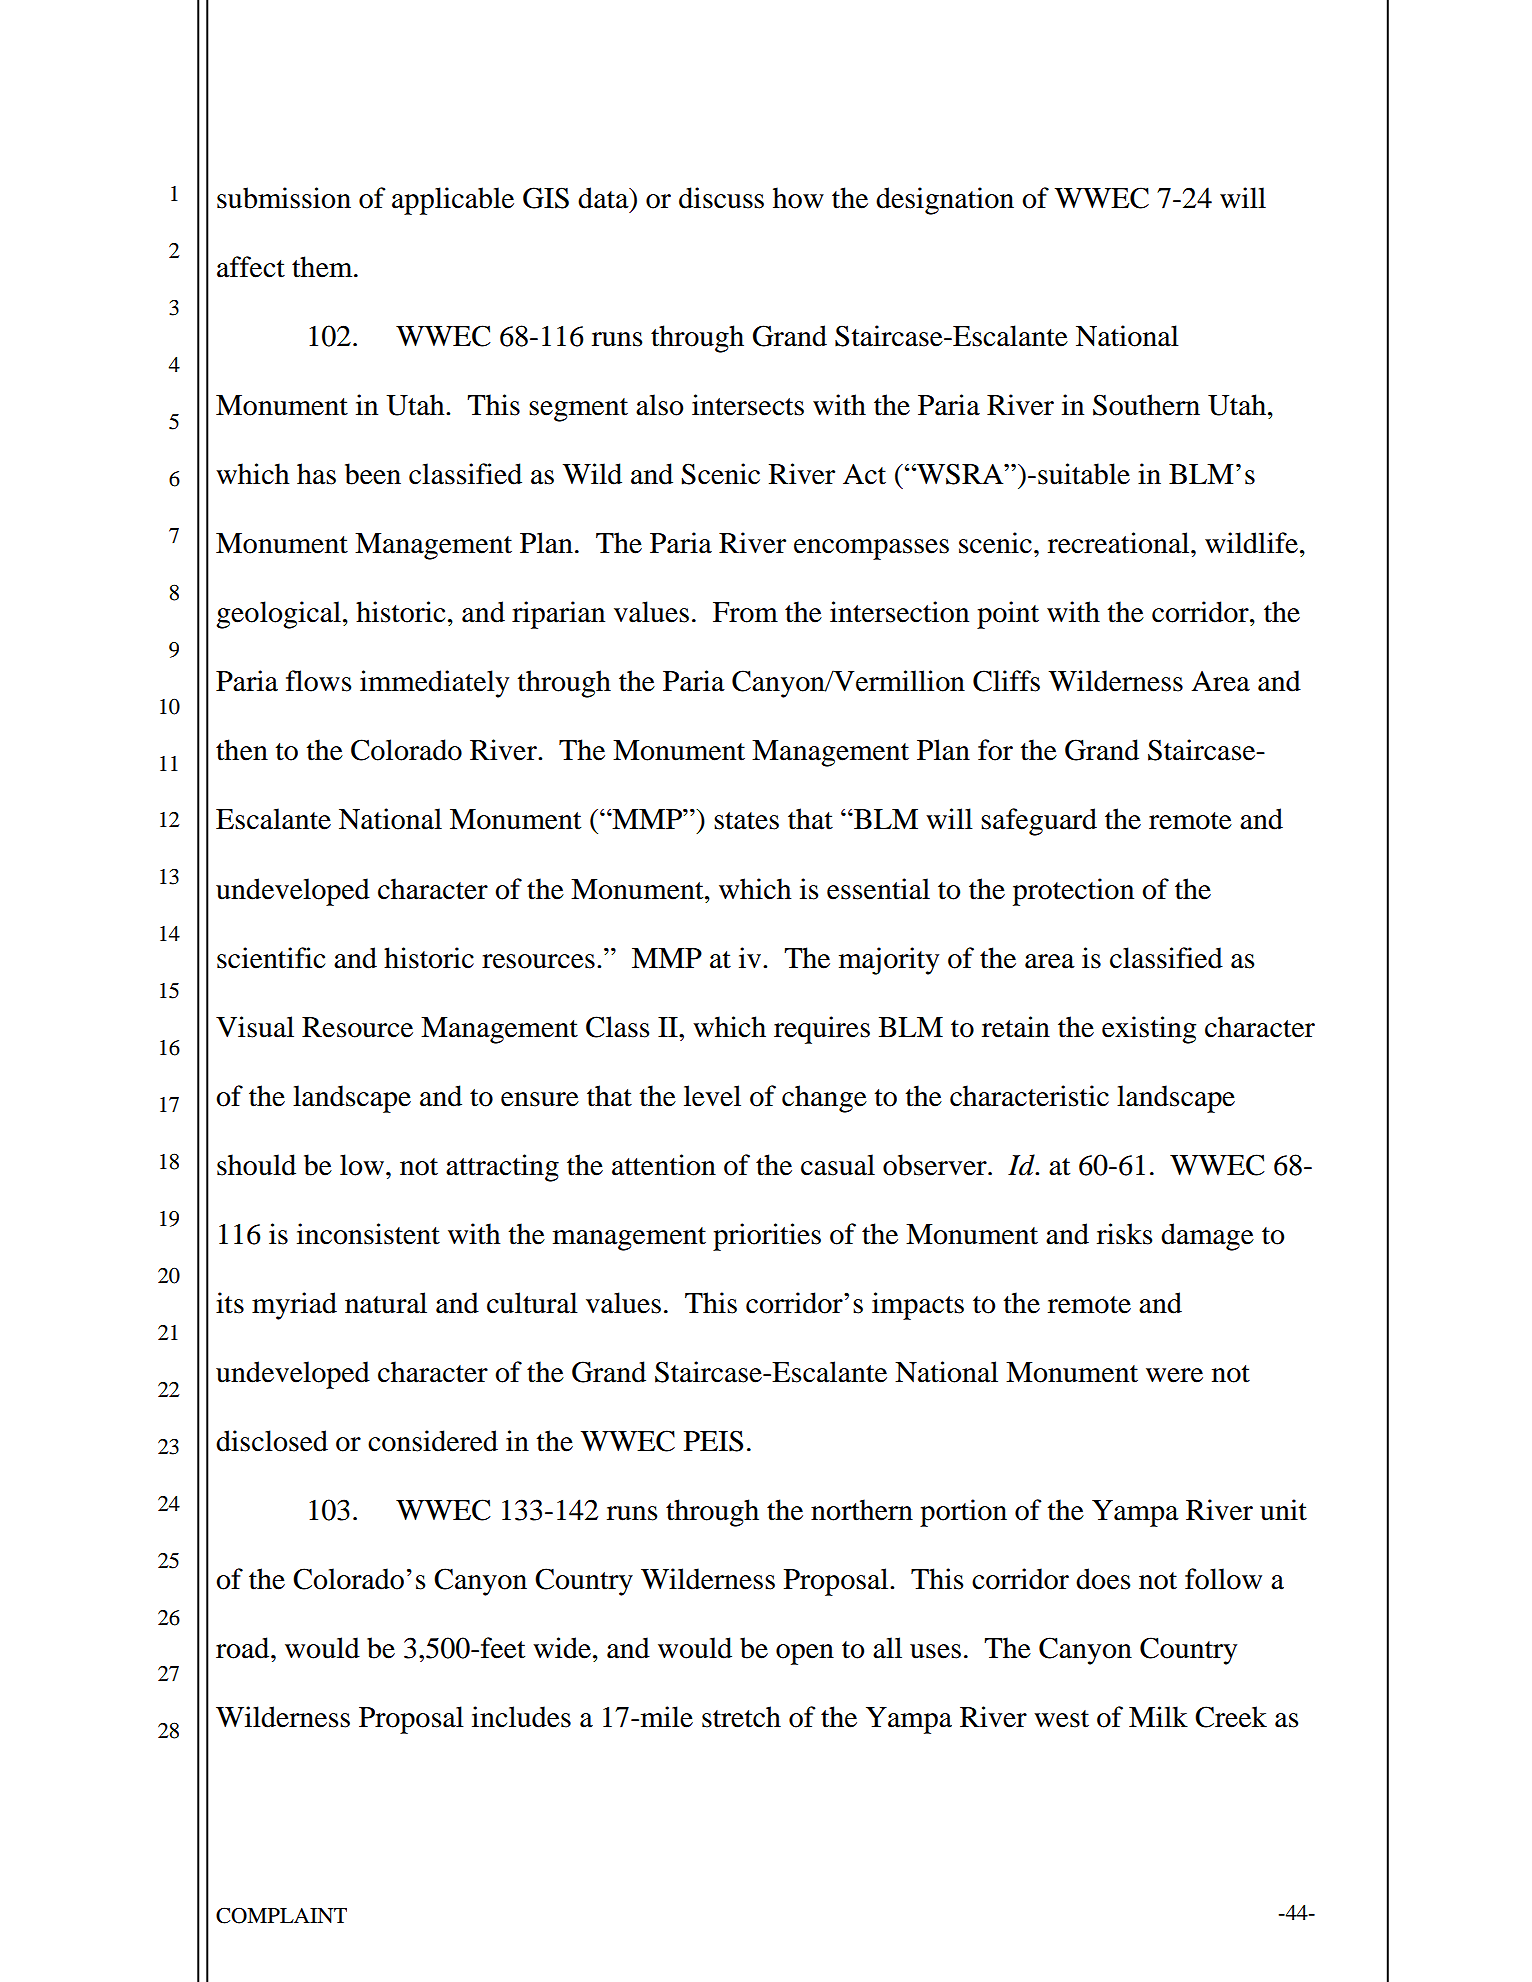  What do you see at coordinates (255, 1027) in the screenshot?
I see `Visual` at bounding box center [255, 1027].
